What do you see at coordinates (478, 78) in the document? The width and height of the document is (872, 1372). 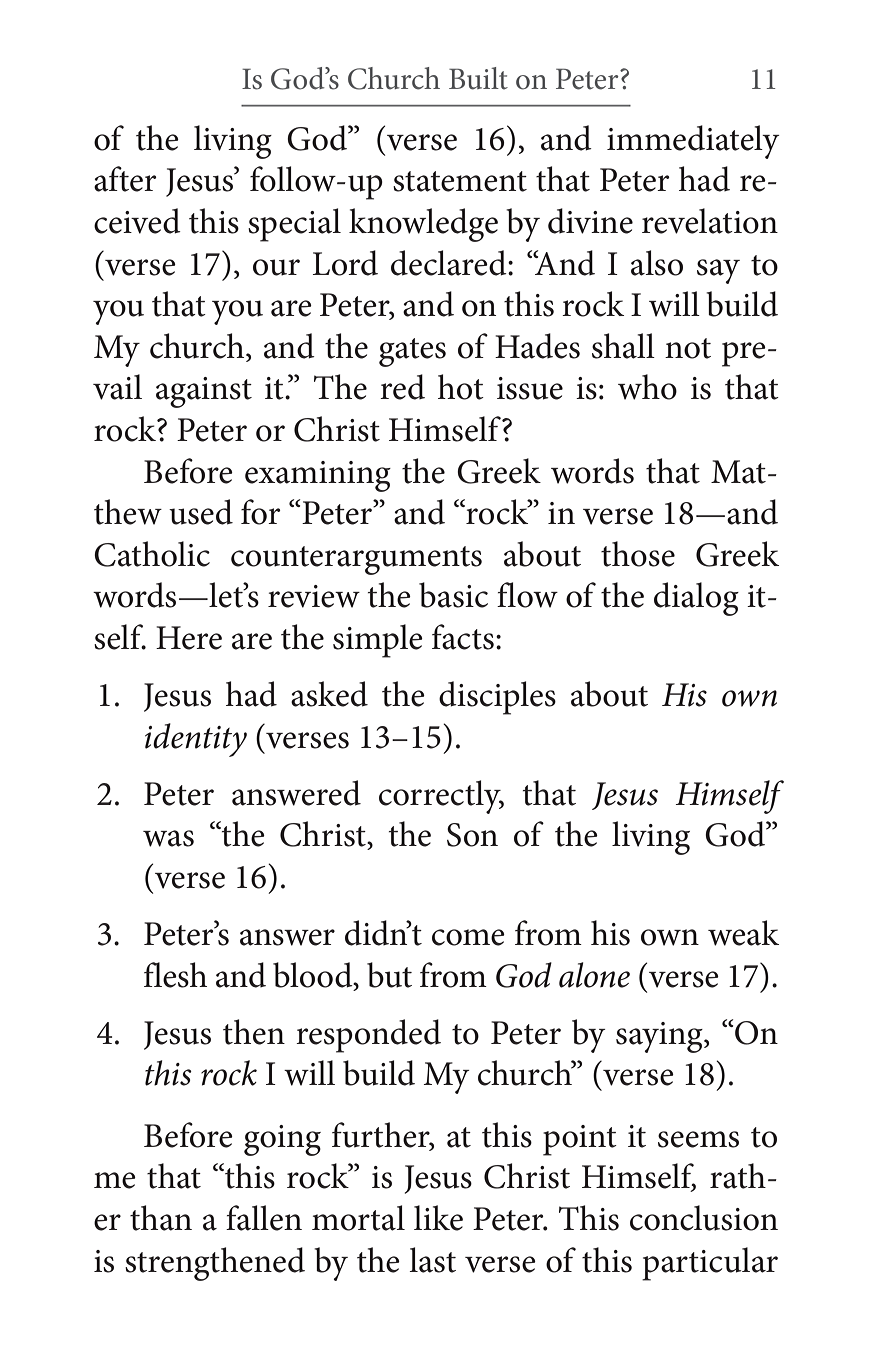 I see `Built` at bounding box center [478, 78].
